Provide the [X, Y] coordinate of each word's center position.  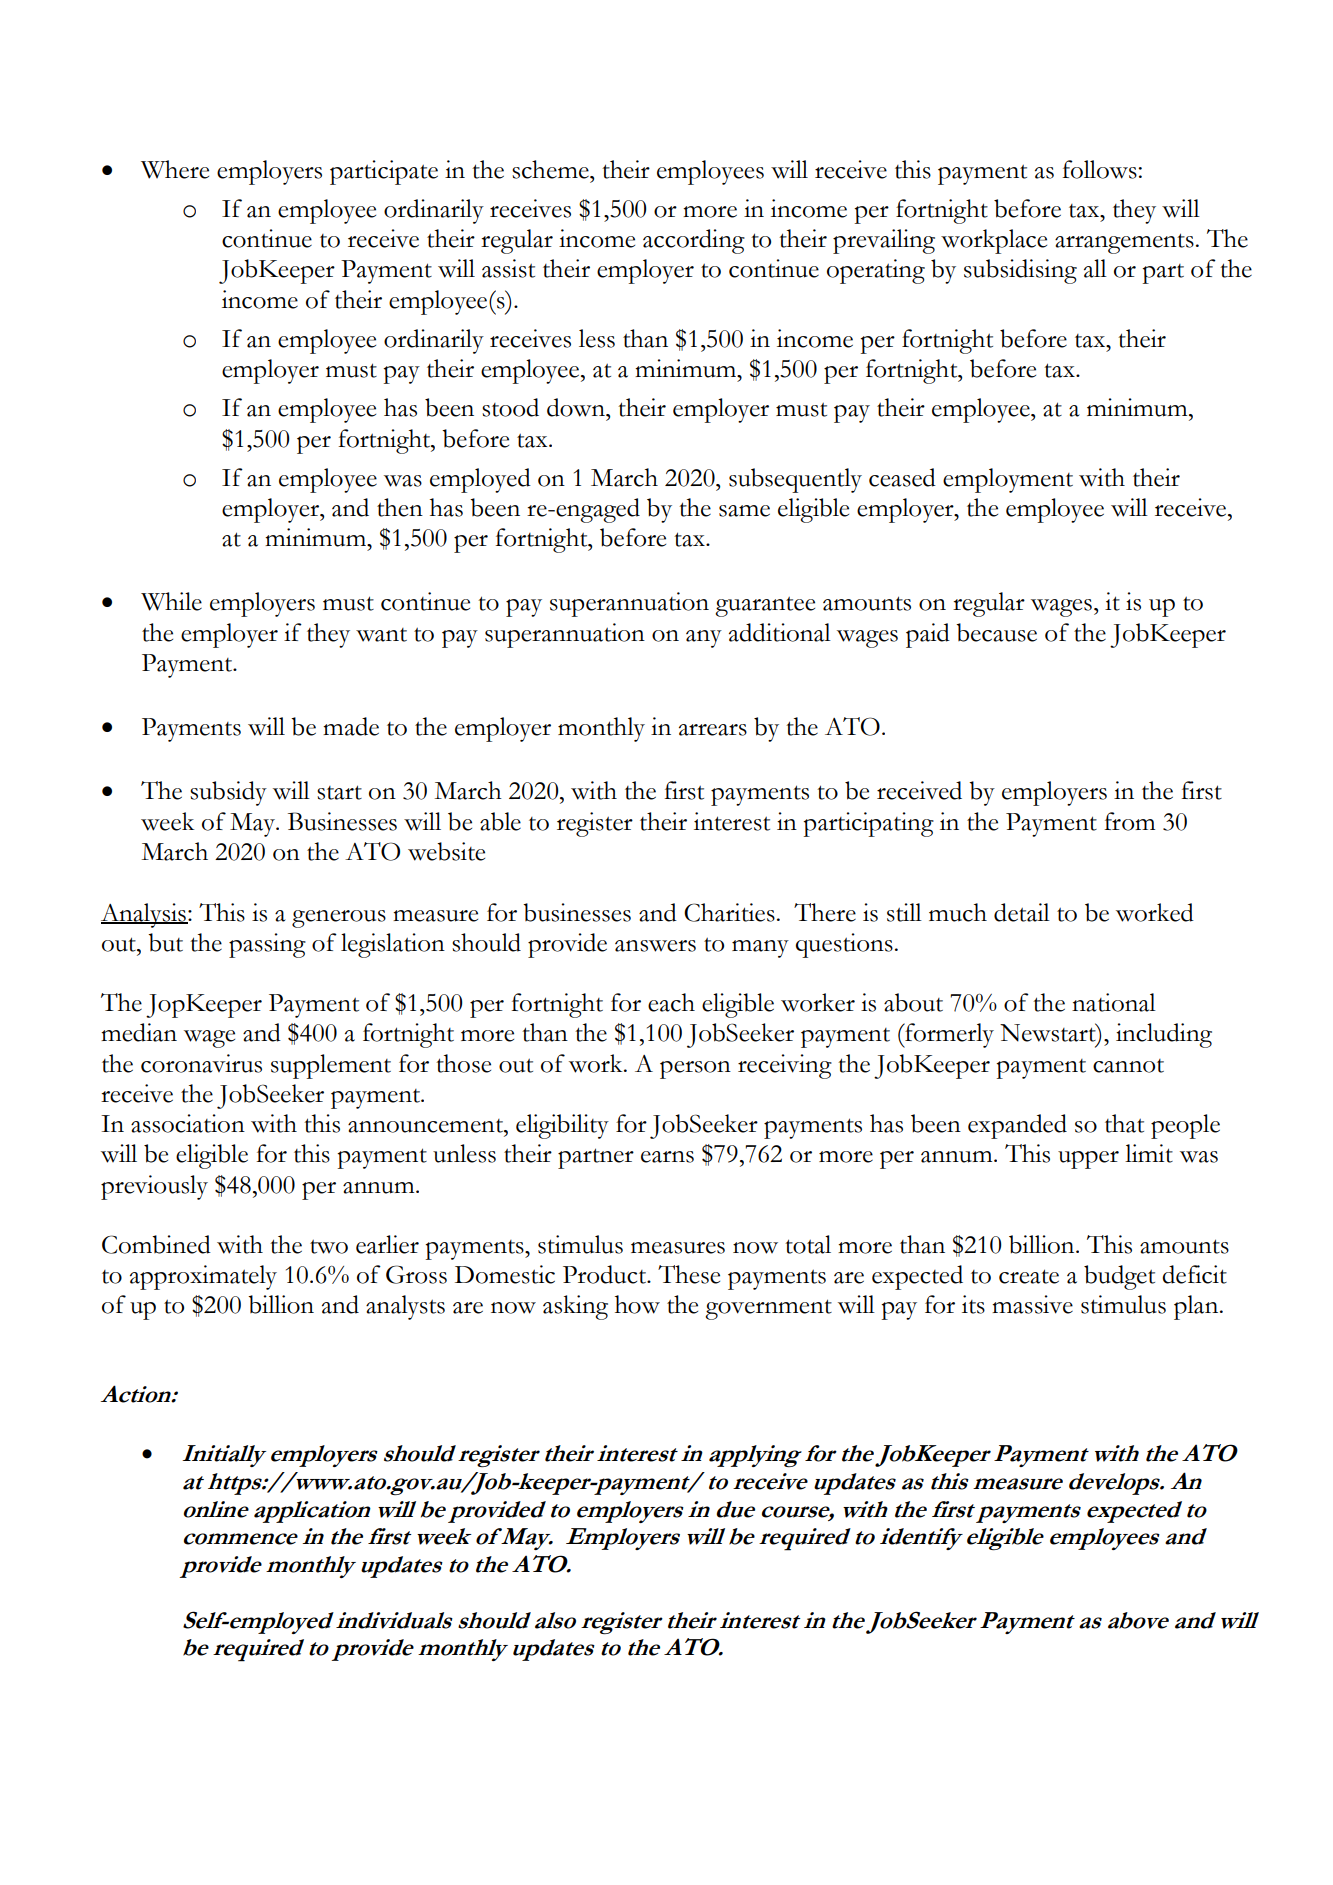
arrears [713, 730]
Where [175, 169]
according [694, 241]
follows [1100, 169]
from [1129, 821]
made [351, 726]
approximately [203, 1277]
